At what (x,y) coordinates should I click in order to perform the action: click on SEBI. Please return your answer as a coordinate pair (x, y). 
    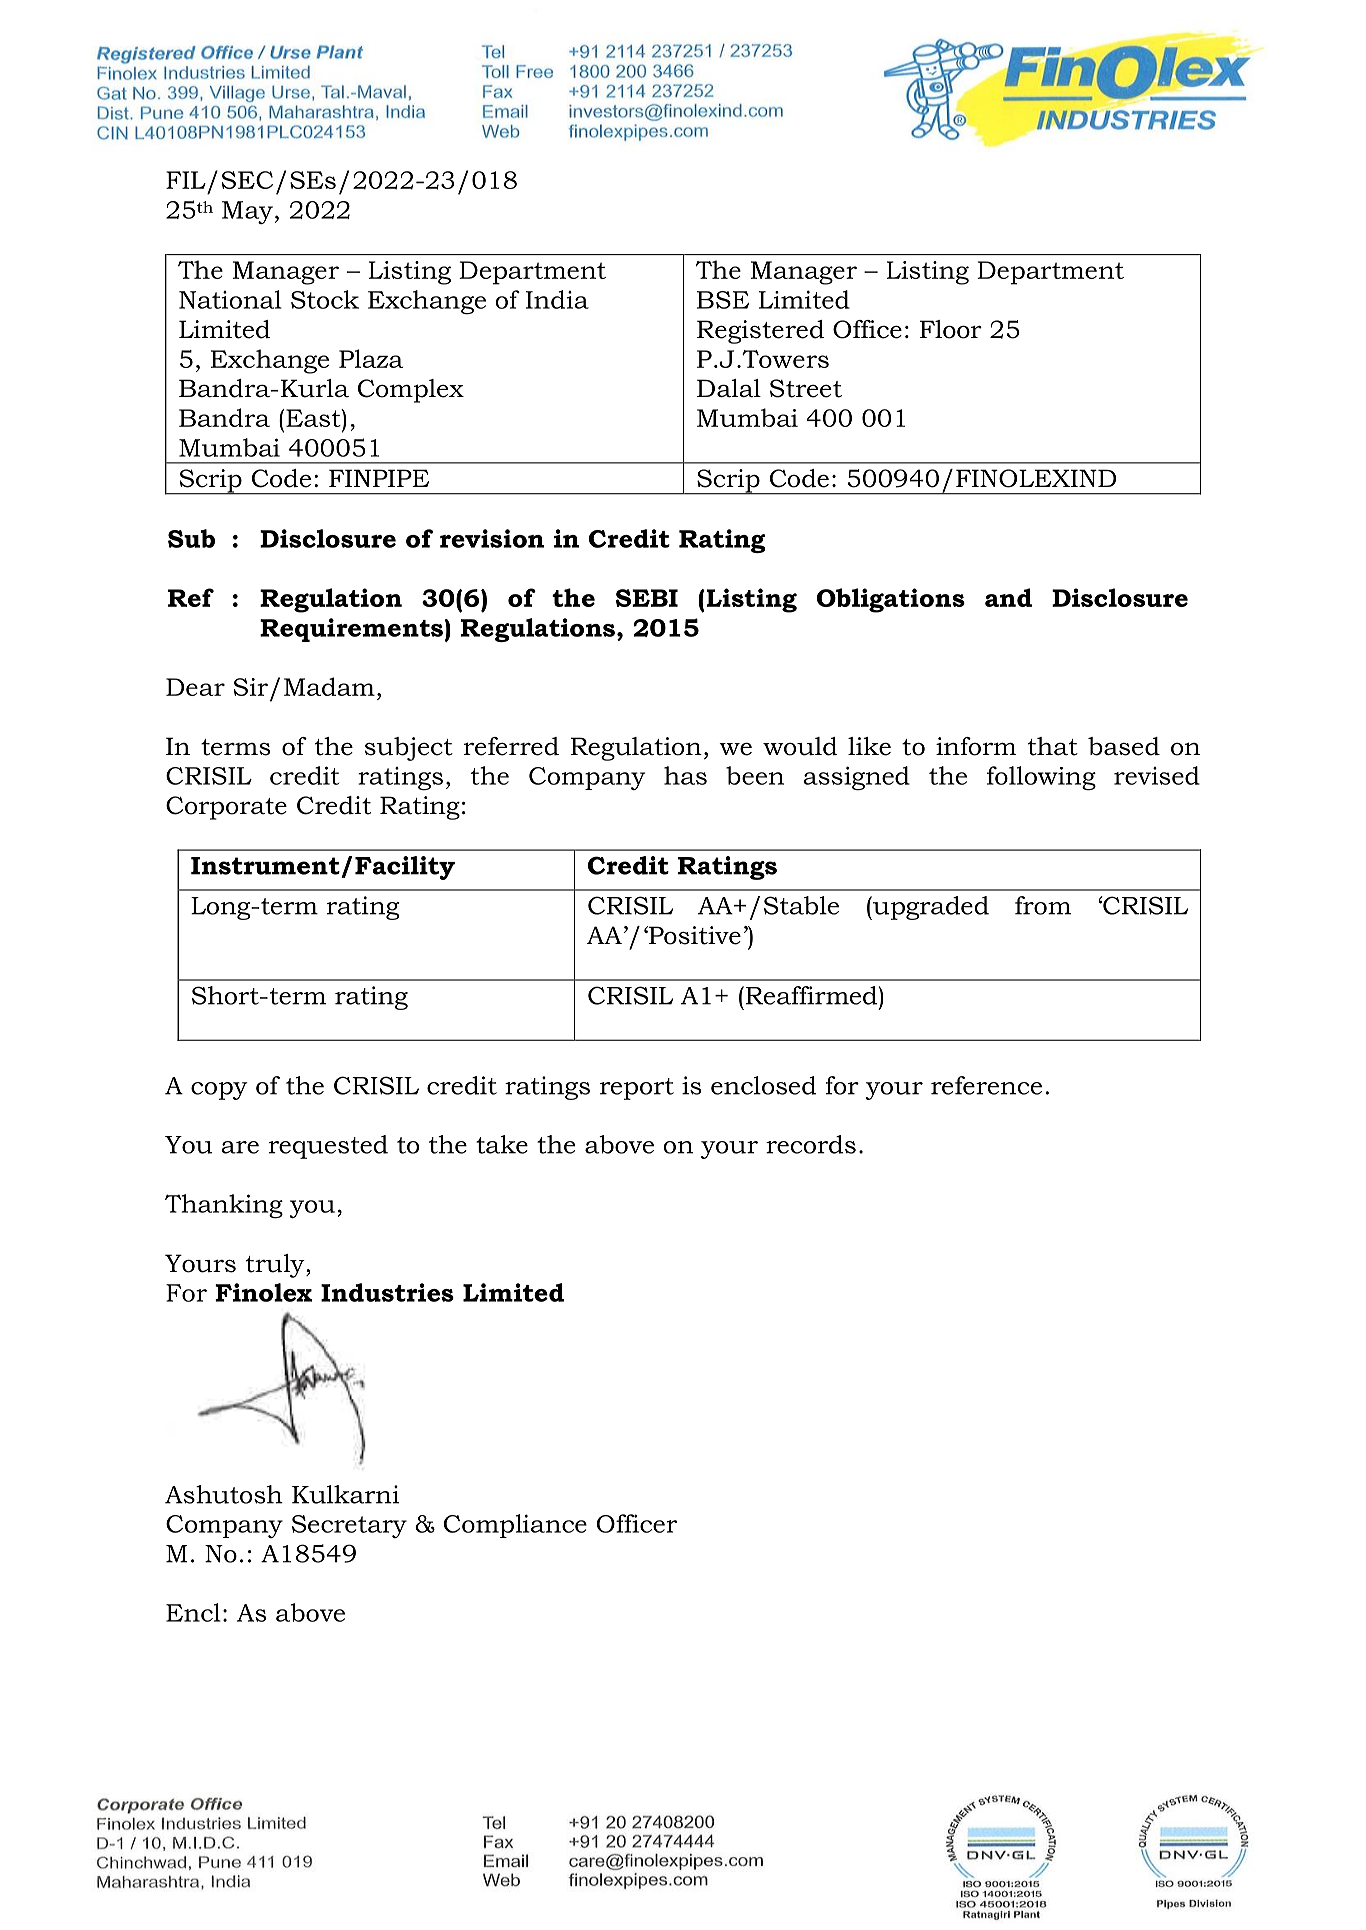
    Looking at the image, I should click on (647, 598).
